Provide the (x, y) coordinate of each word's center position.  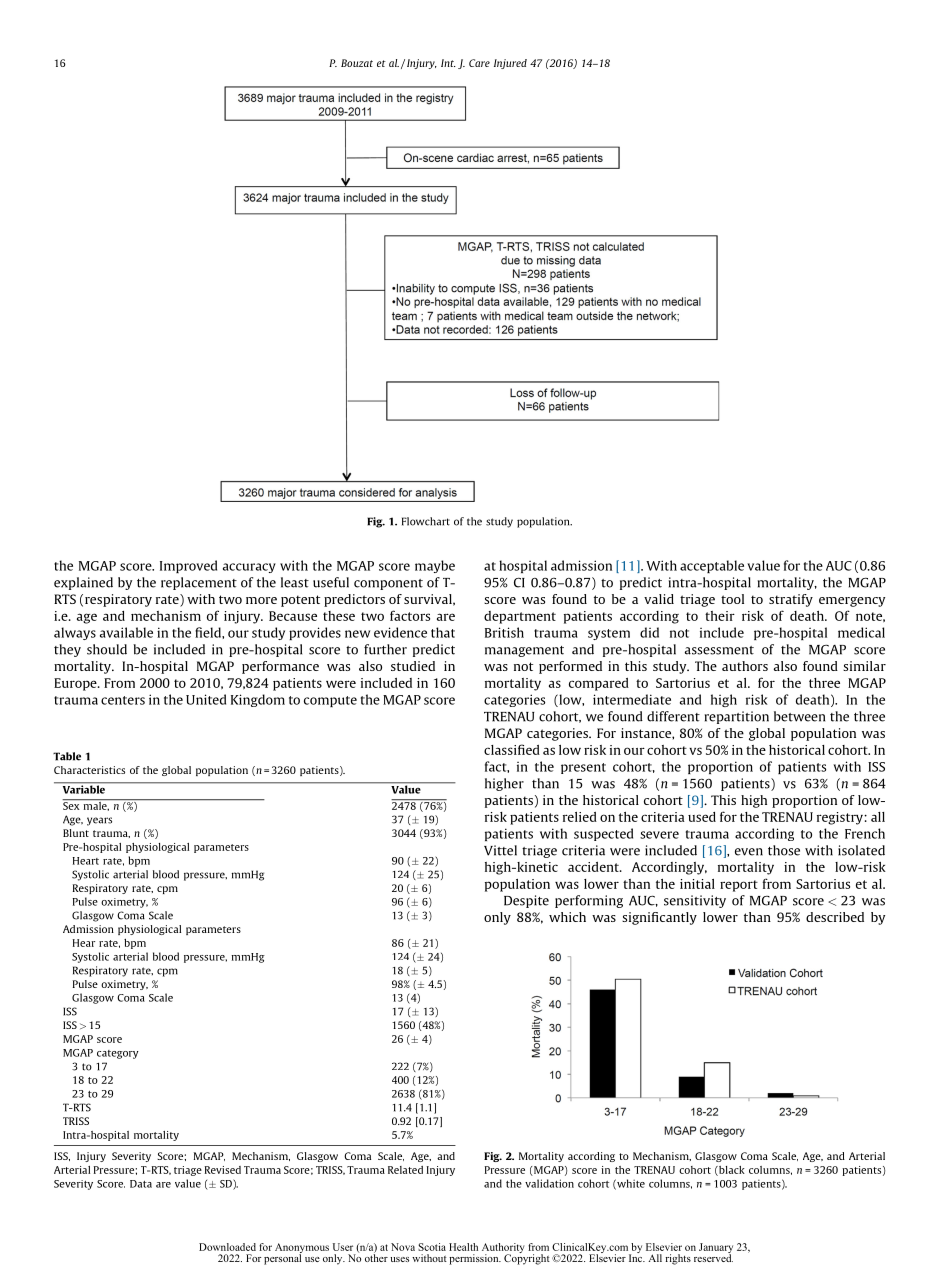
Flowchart (426, 521)
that (443, 632)
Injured (510, 64)
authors (745, 666)
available (126, 632)
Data (141, 1184)
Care (479, 63)
